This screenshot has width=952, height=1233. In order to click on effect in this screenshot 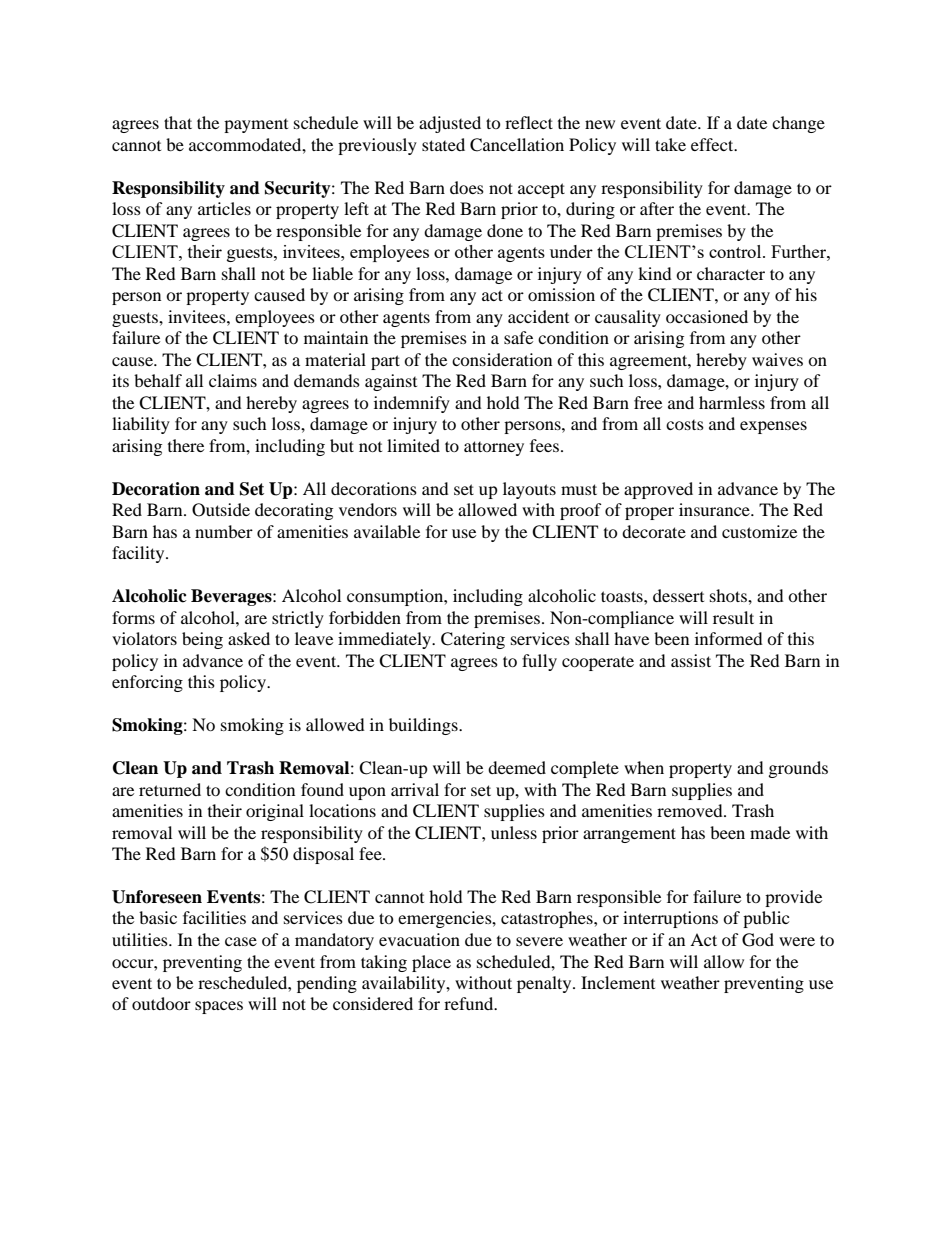, I will do `click(713, 144)`.
